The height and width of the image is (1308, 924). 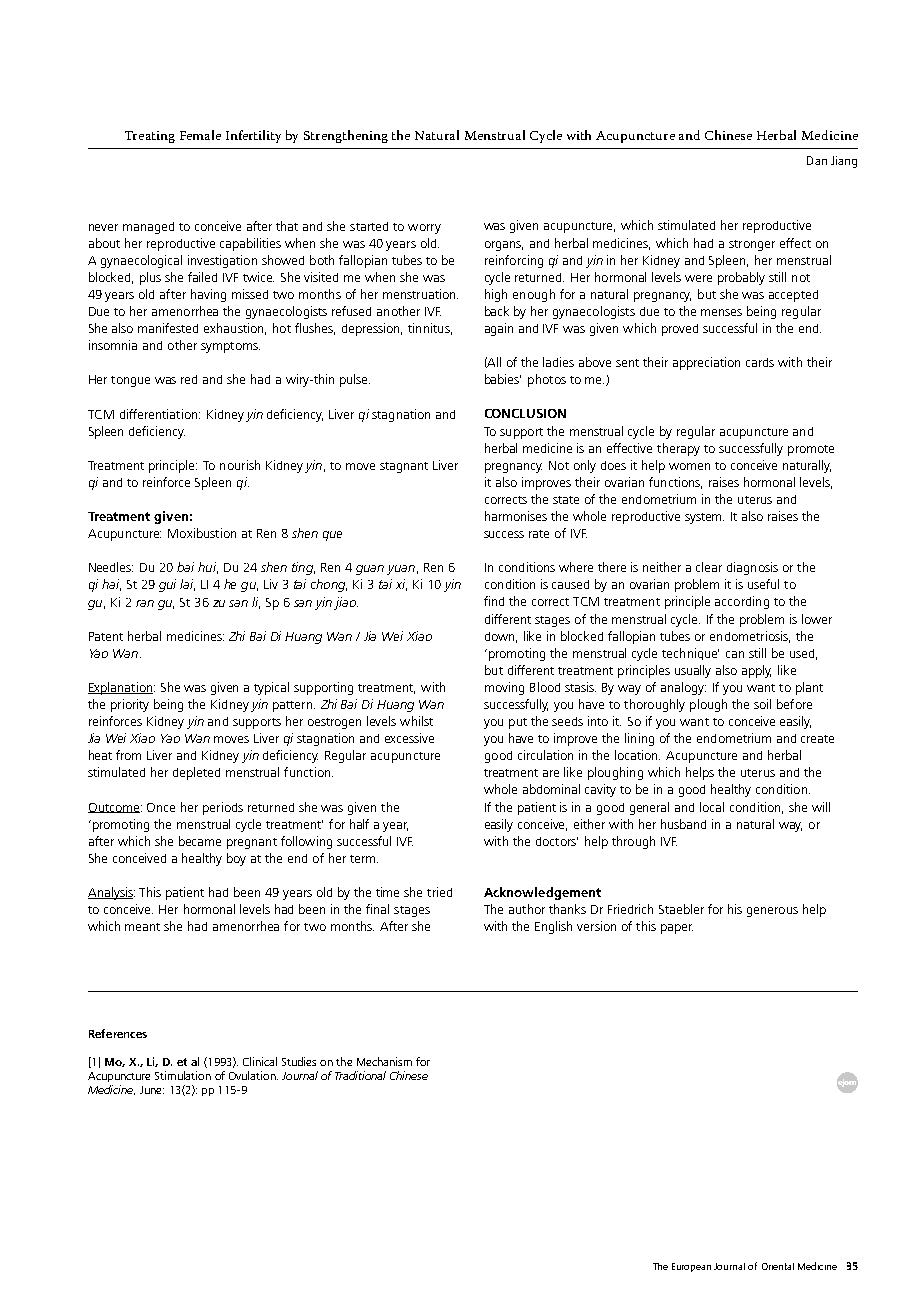 What do you see at coordinates (817, 160) in the image?
I see `Dan` at bounding box center [817, 160].
